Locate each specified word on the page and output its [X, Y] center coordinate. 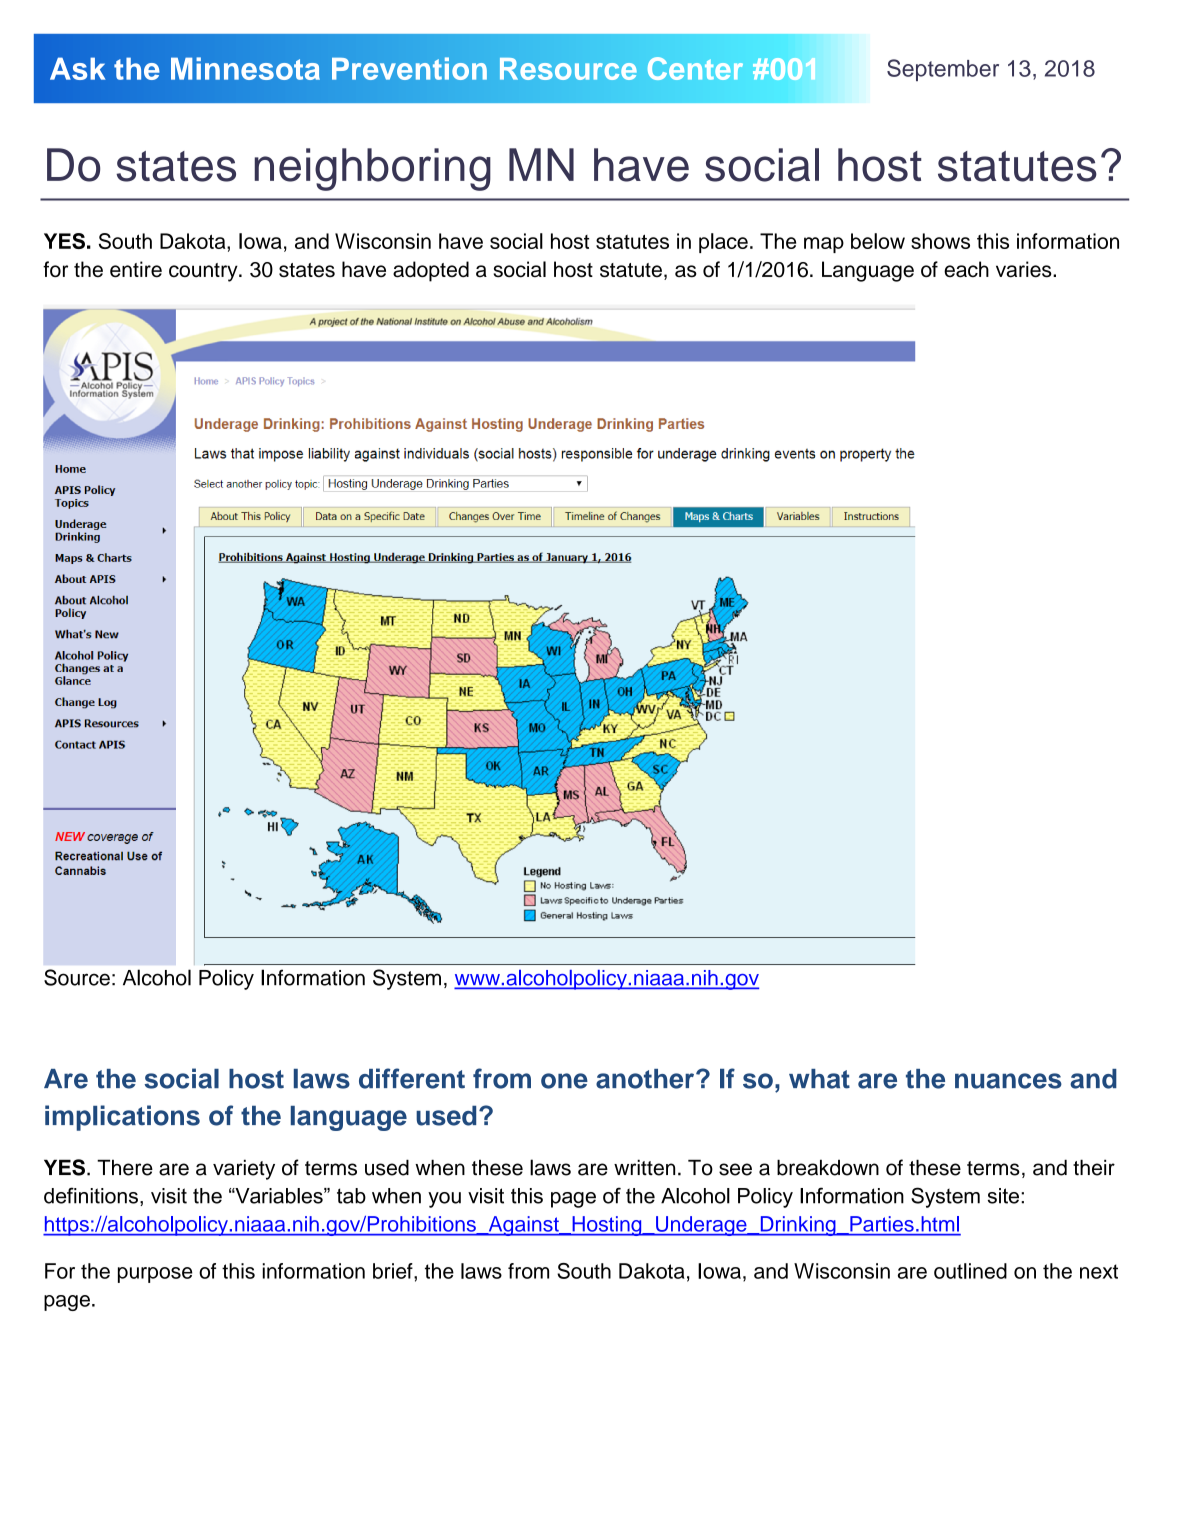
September [943, 70]
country [204, 272]
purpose [155, 1275]
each [966, 269]
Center [695, 68]
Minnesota [245, 68]
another [646, 1079]
